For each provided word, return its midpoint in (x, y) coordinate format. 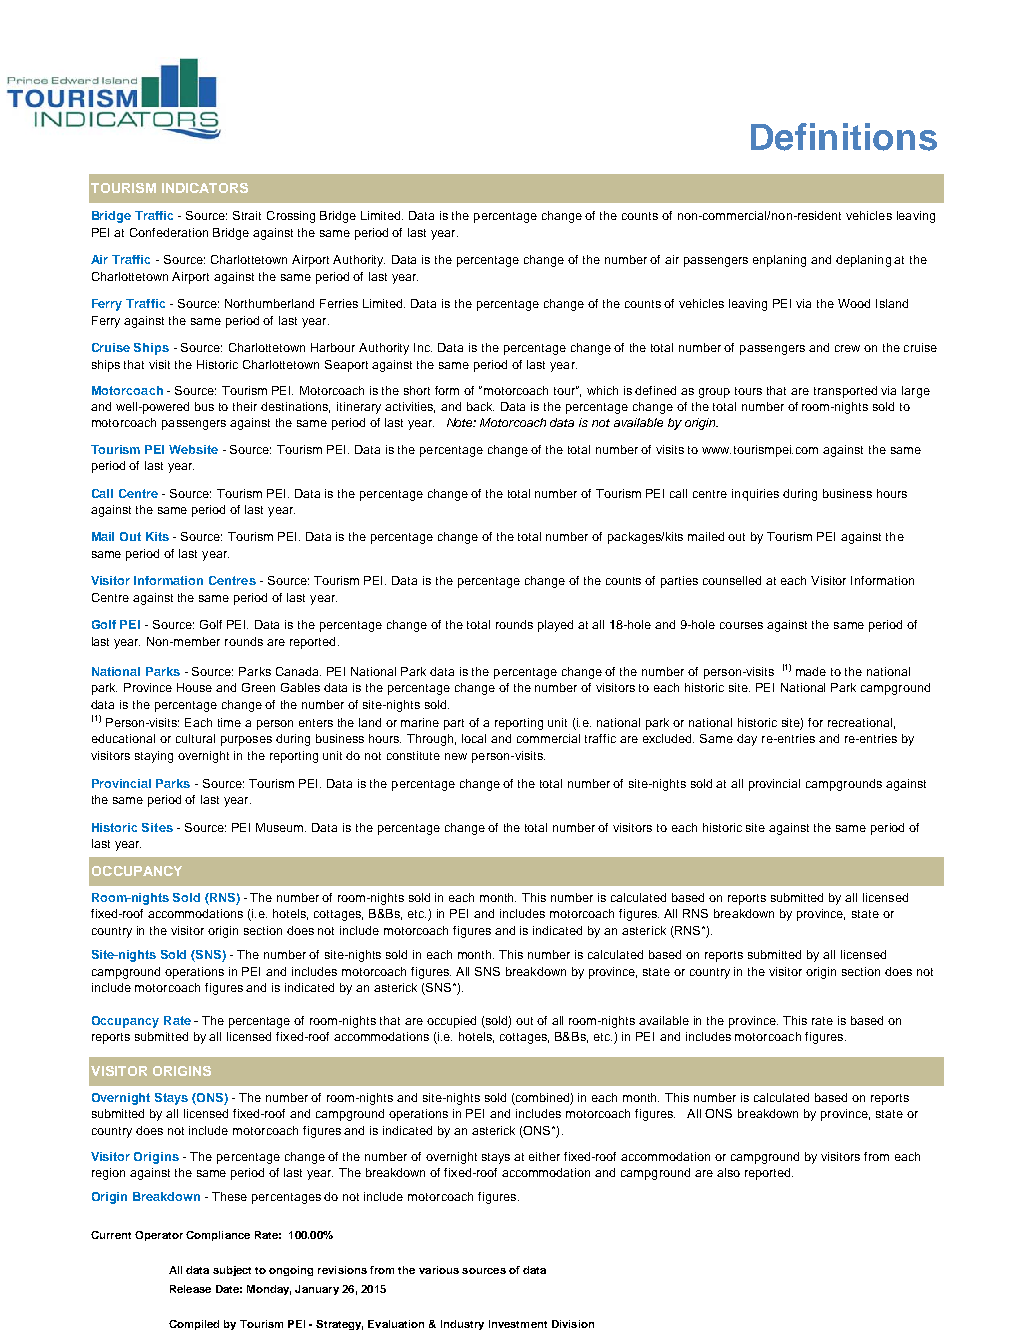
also (728, 1172)
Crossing (291, 217)
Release (190, 1289)
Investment (518, 1324)
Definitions (844, 137)
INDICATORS (205, 188)
